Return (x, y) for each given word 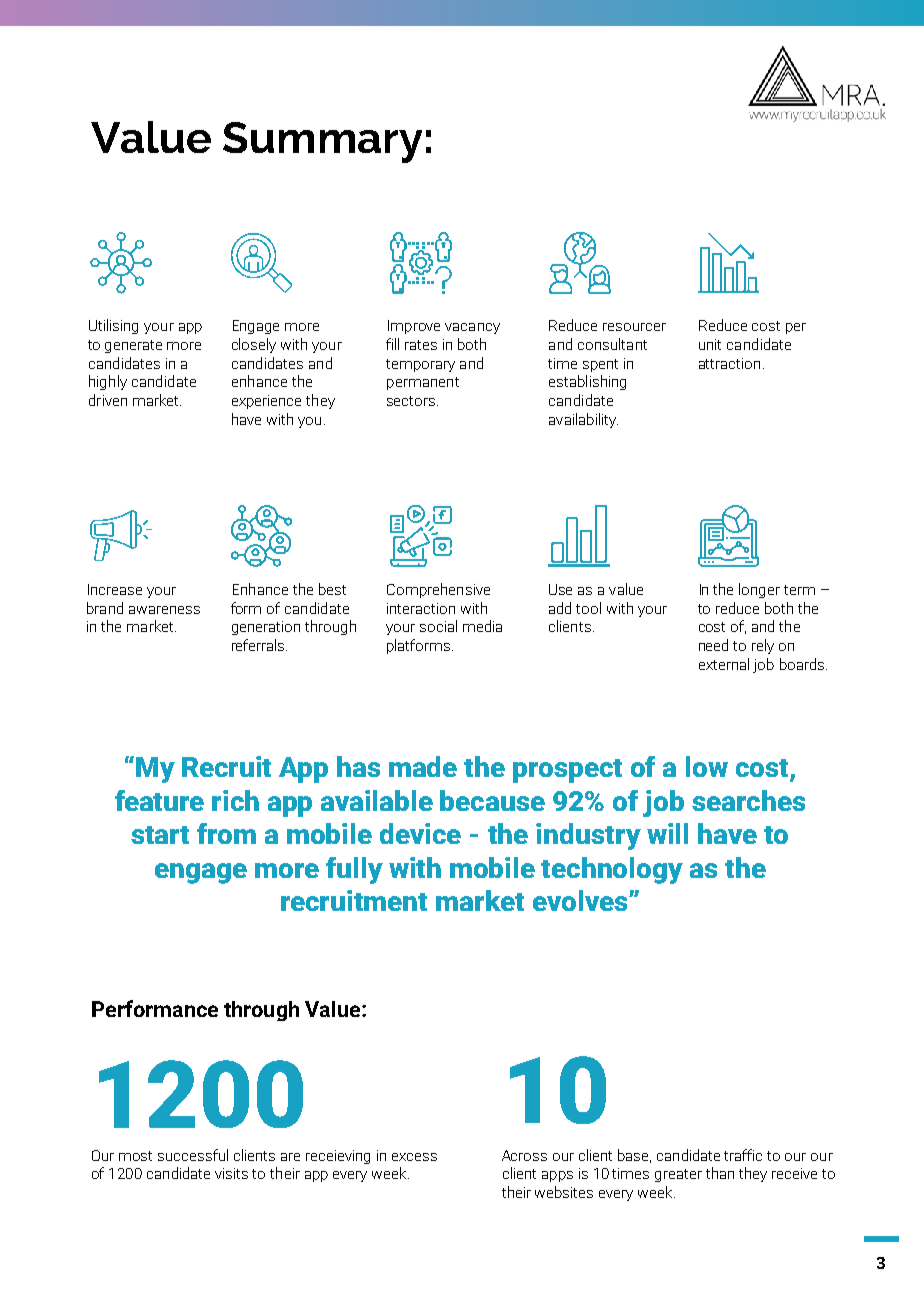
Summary (322, 142)
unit (710, 344)
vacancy (472, 328)
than (720, 1173)
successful (193, 1155)
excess (414, 1157)
